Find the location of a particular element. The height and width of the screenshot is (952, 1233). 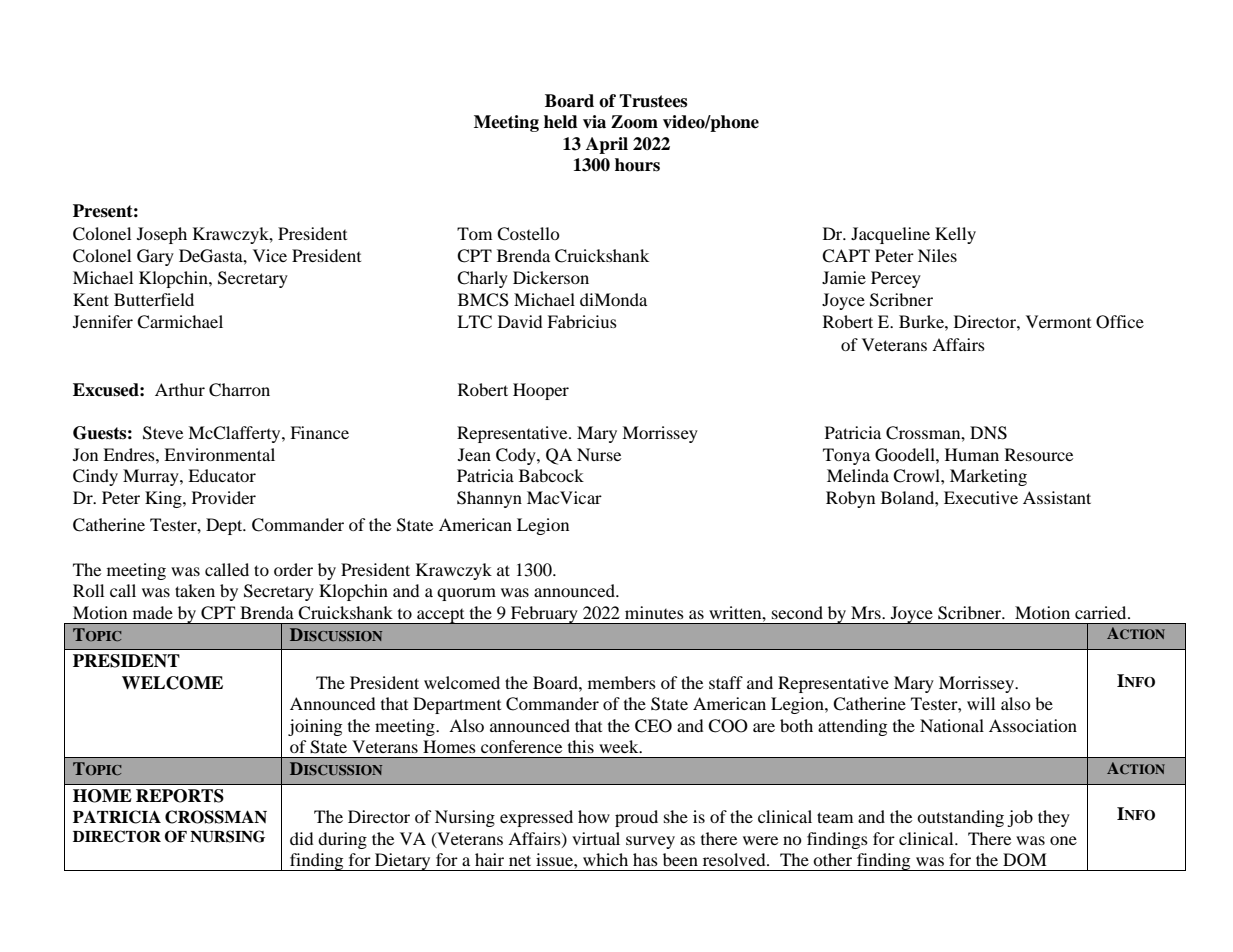

via is located at coordinates (594, 122).
